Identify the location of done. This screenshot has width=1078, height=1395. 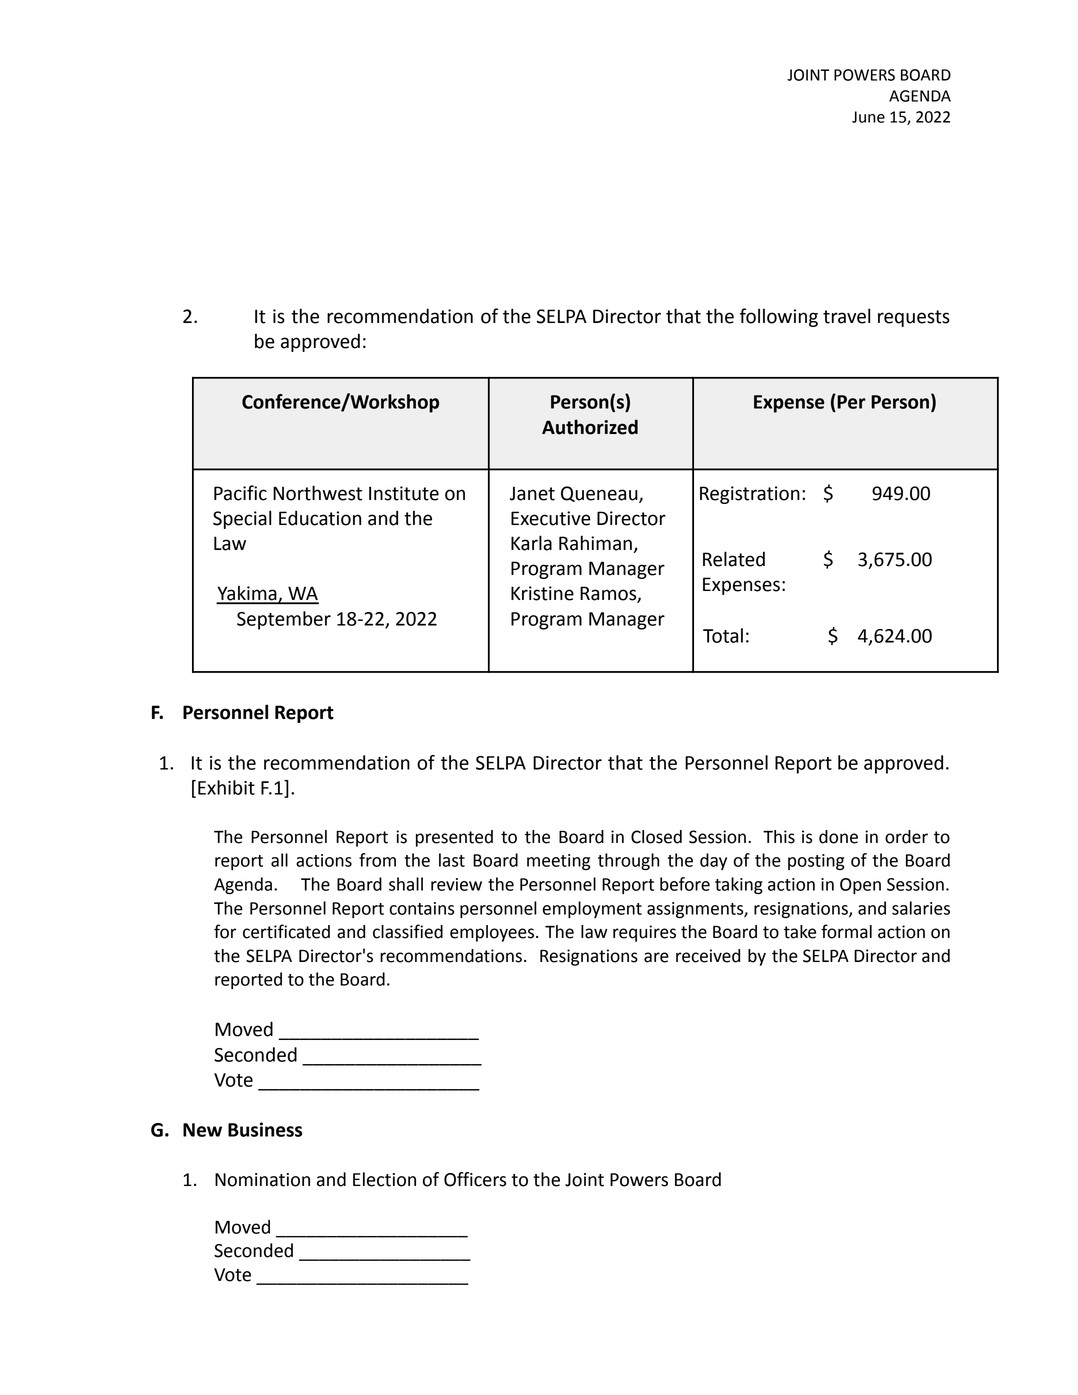
(838, 837).
